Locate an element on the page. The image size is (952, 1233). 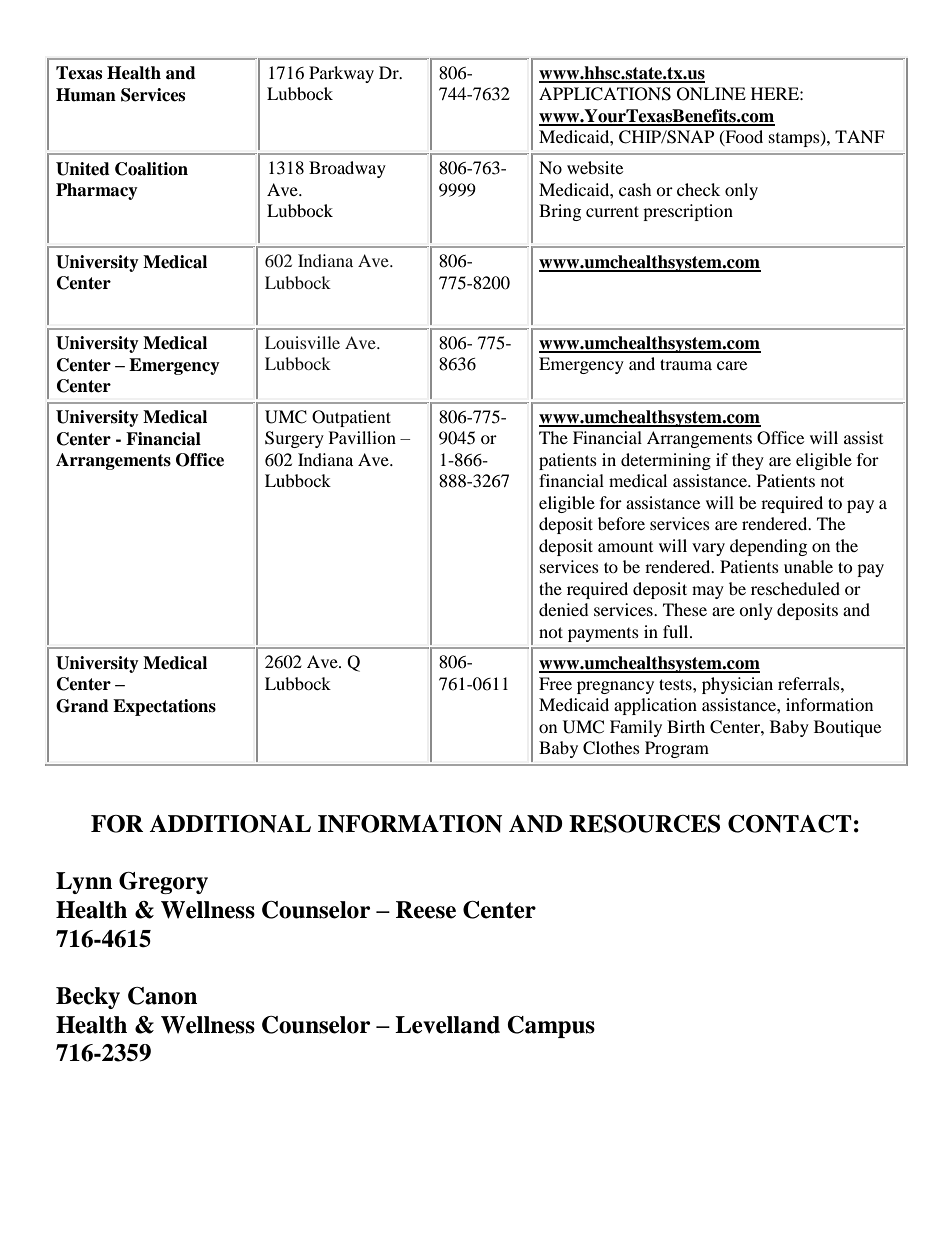
Canon is located at coordinates (162, 996).
